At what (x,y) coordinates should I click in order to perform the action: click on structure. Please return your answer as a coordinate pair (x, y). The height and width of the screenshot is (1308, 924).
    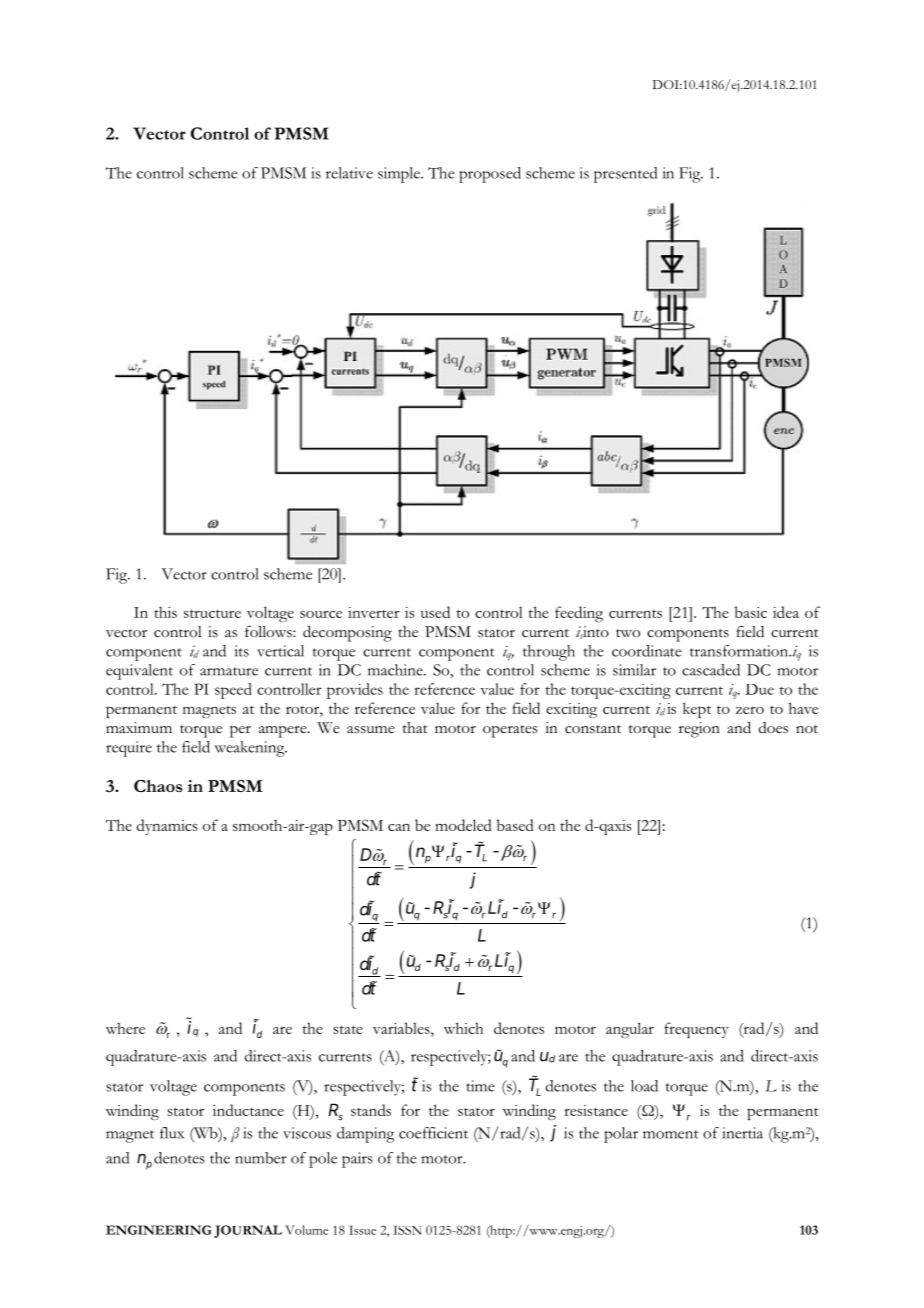
    Looking at the image, I should click on (212, 613).
